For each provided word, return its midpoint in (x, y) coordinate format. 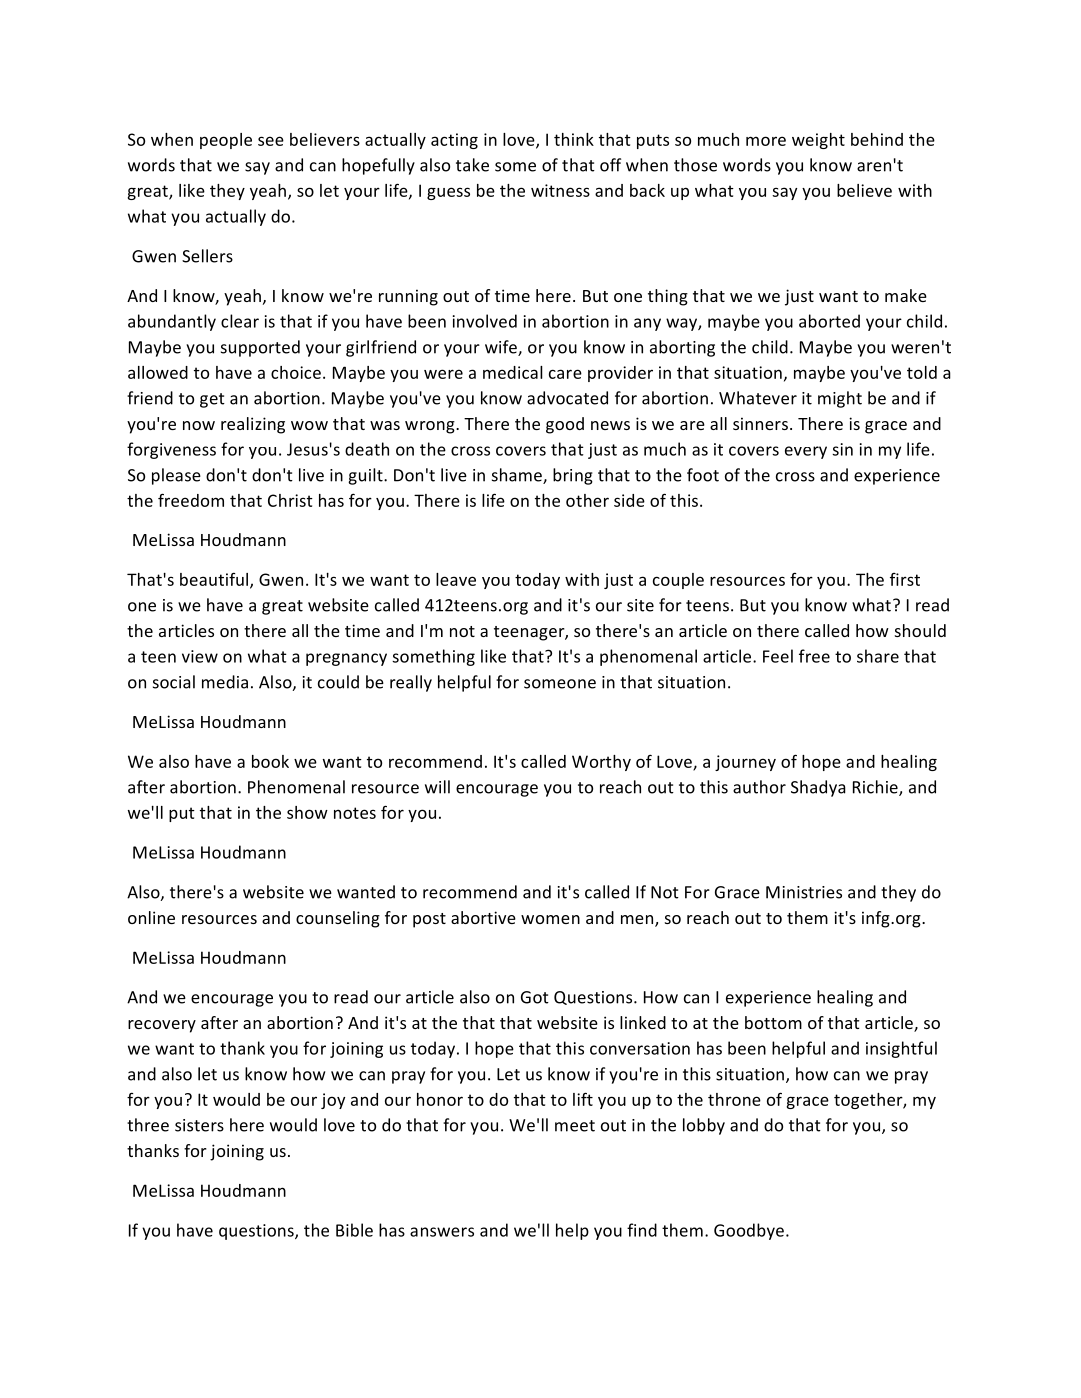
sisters (199, 1125)
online (151, 917)
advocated (567, 398)
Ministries (804, 892)
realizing (253, 425)
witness (560, 190)
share (878, 656)
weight (818, 141)
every (806, 452)
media (225, 682)
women (550, 919)
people (226, 141)
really (411, 683)
